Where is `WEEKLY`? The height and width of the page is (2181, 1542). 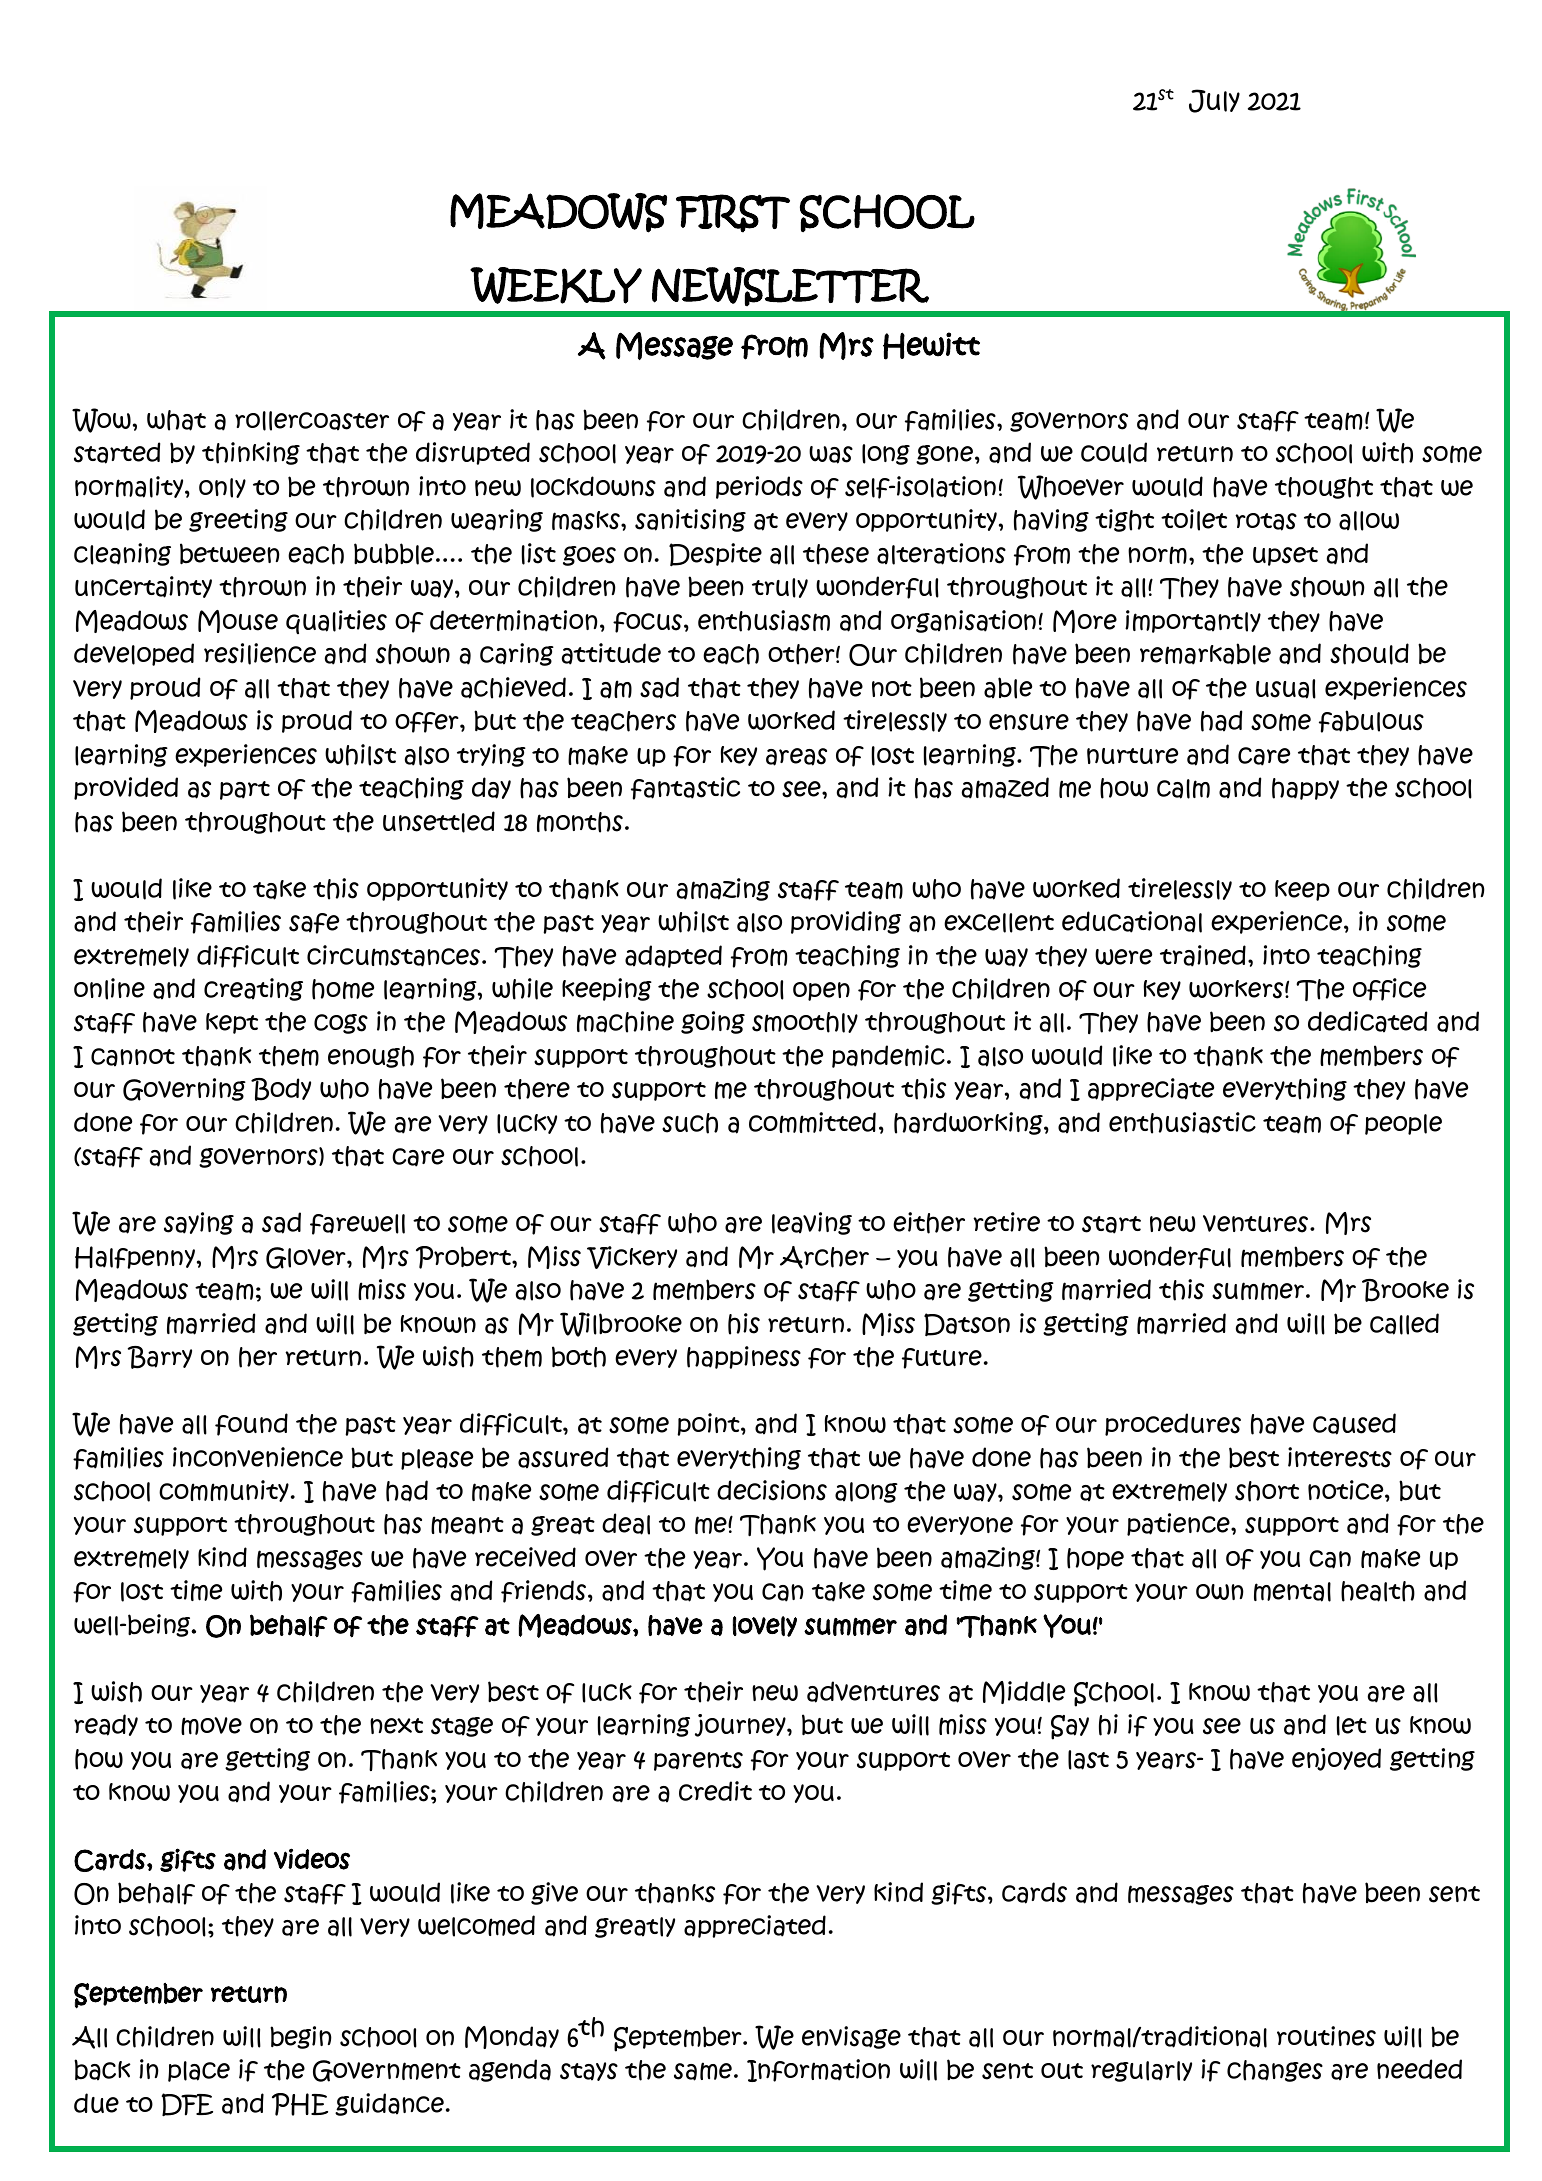
WEEKLY is located at coordinates (556, 285).
